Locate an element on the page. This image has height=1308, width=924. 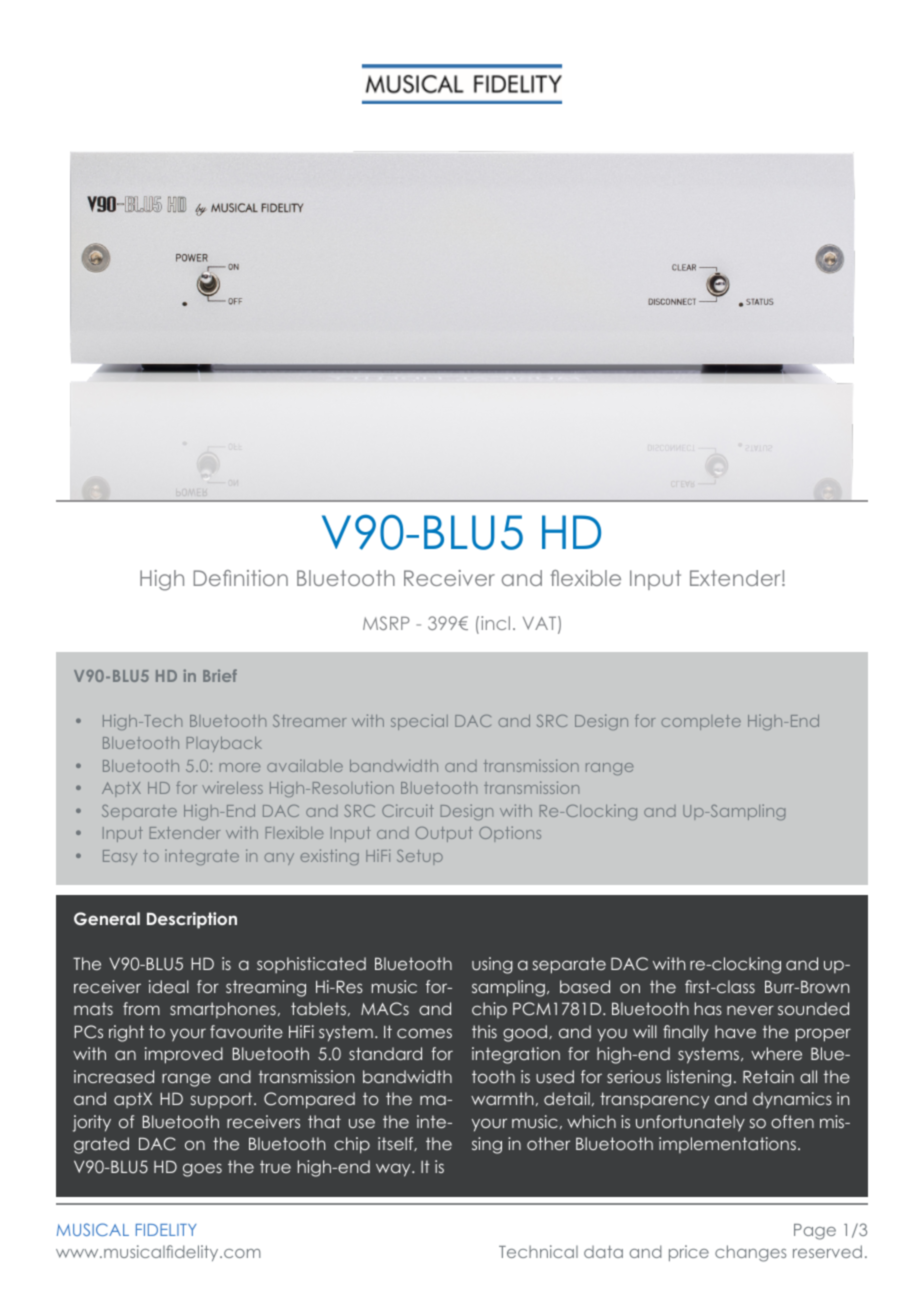
Playback is located at coordinates (224, 744).
